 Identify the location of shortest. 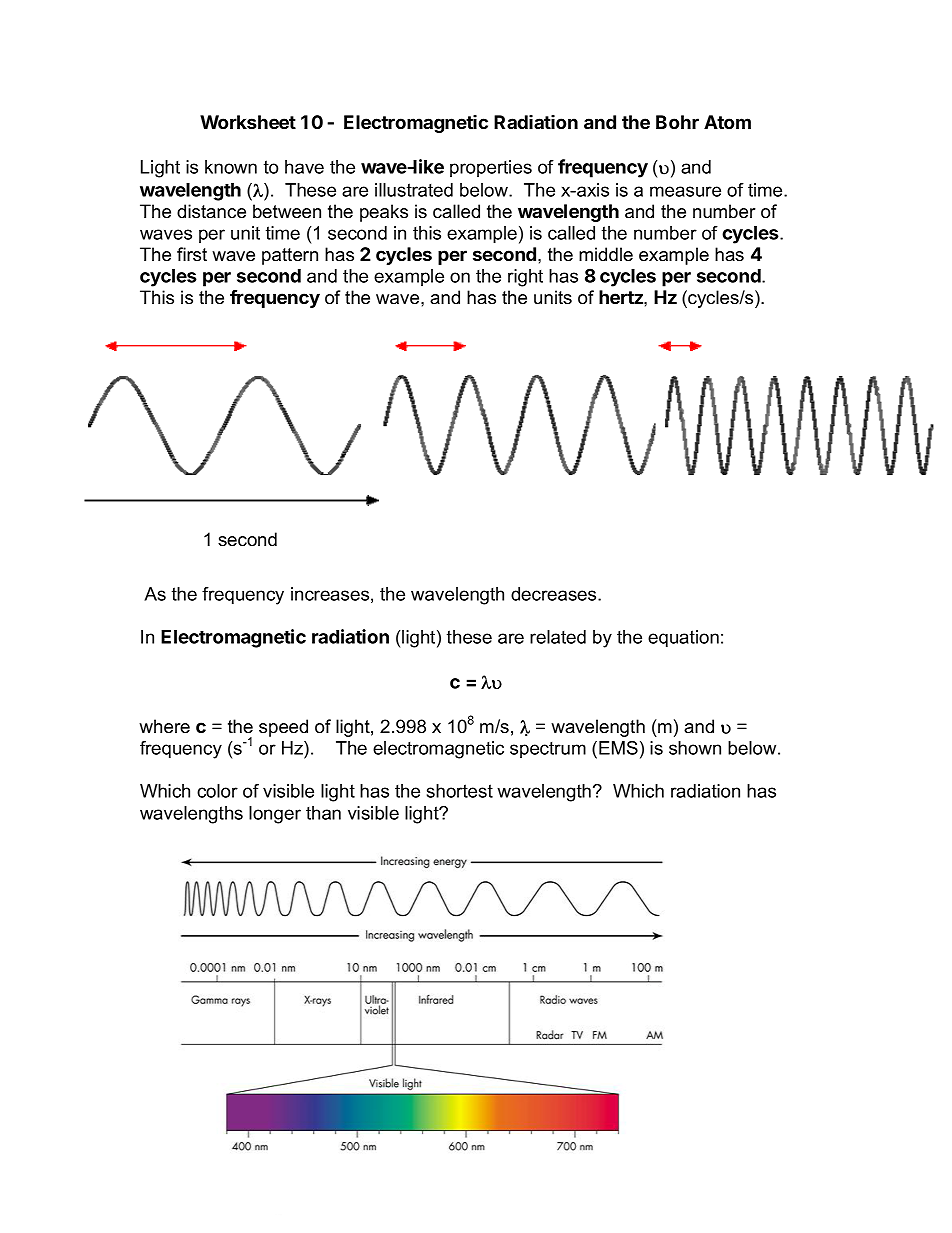
(460, 791).
